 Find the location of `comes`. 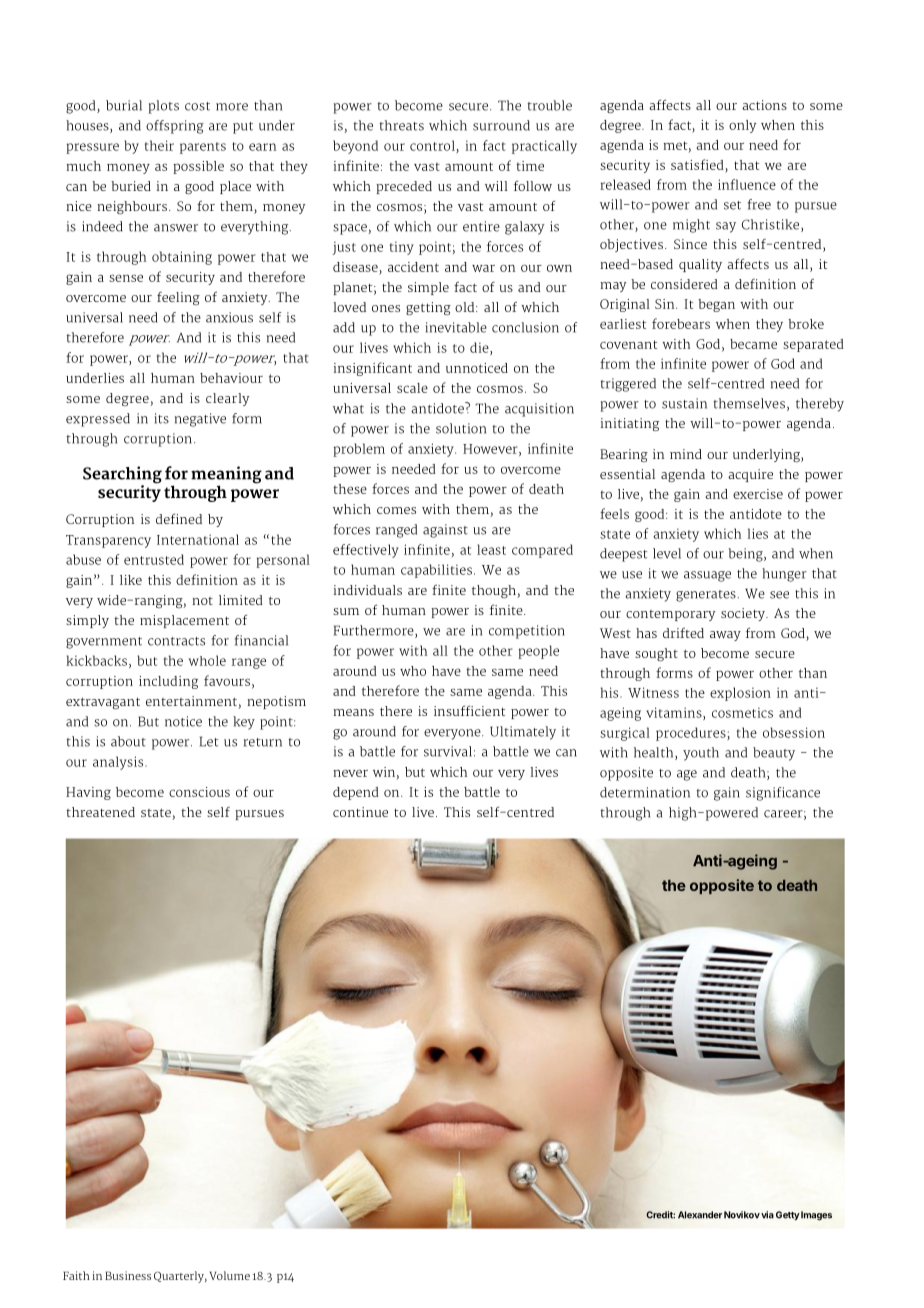

comes is located at coordinates (396, 510).
